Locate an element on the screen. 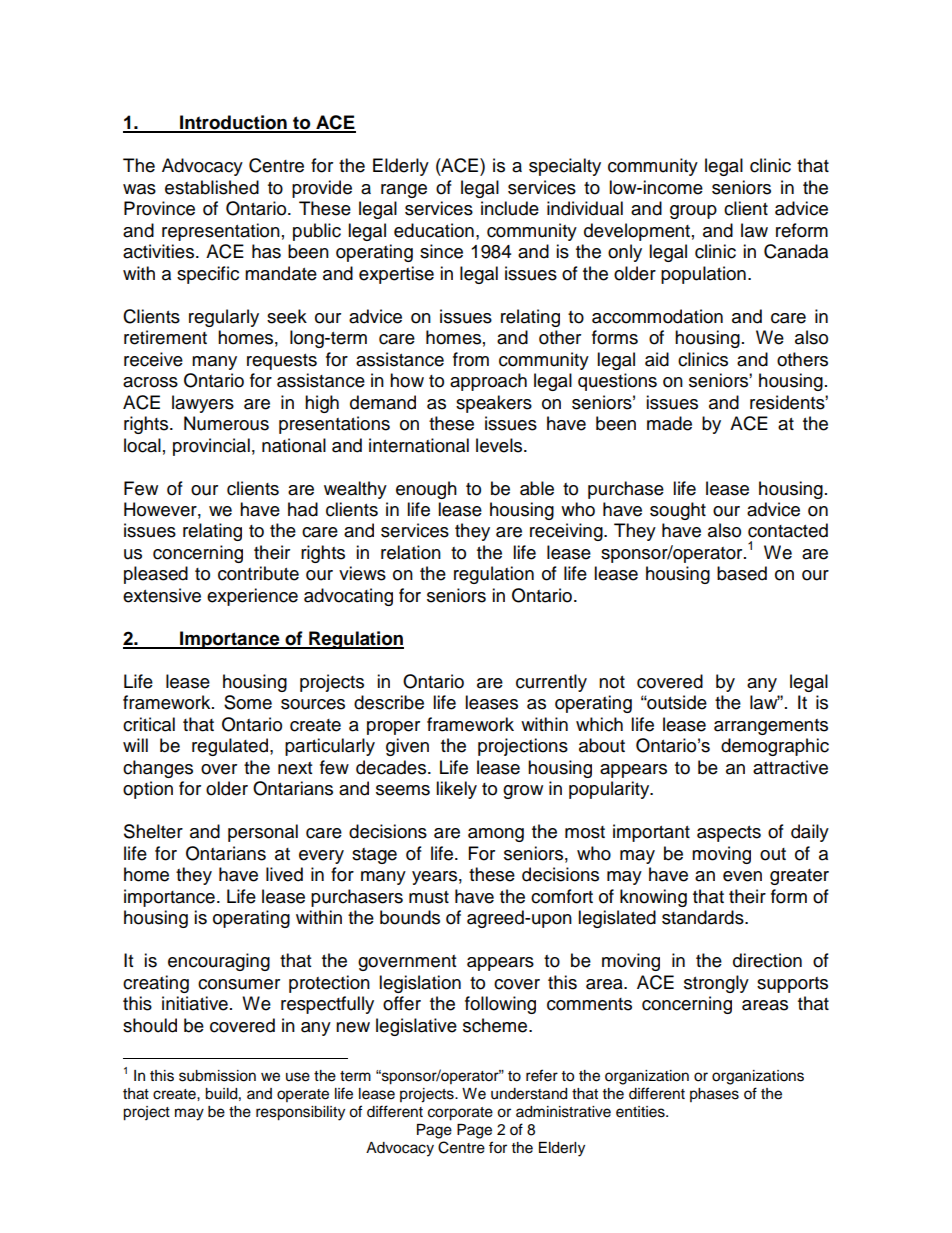  aspects is located at coordinates (729, 834).
